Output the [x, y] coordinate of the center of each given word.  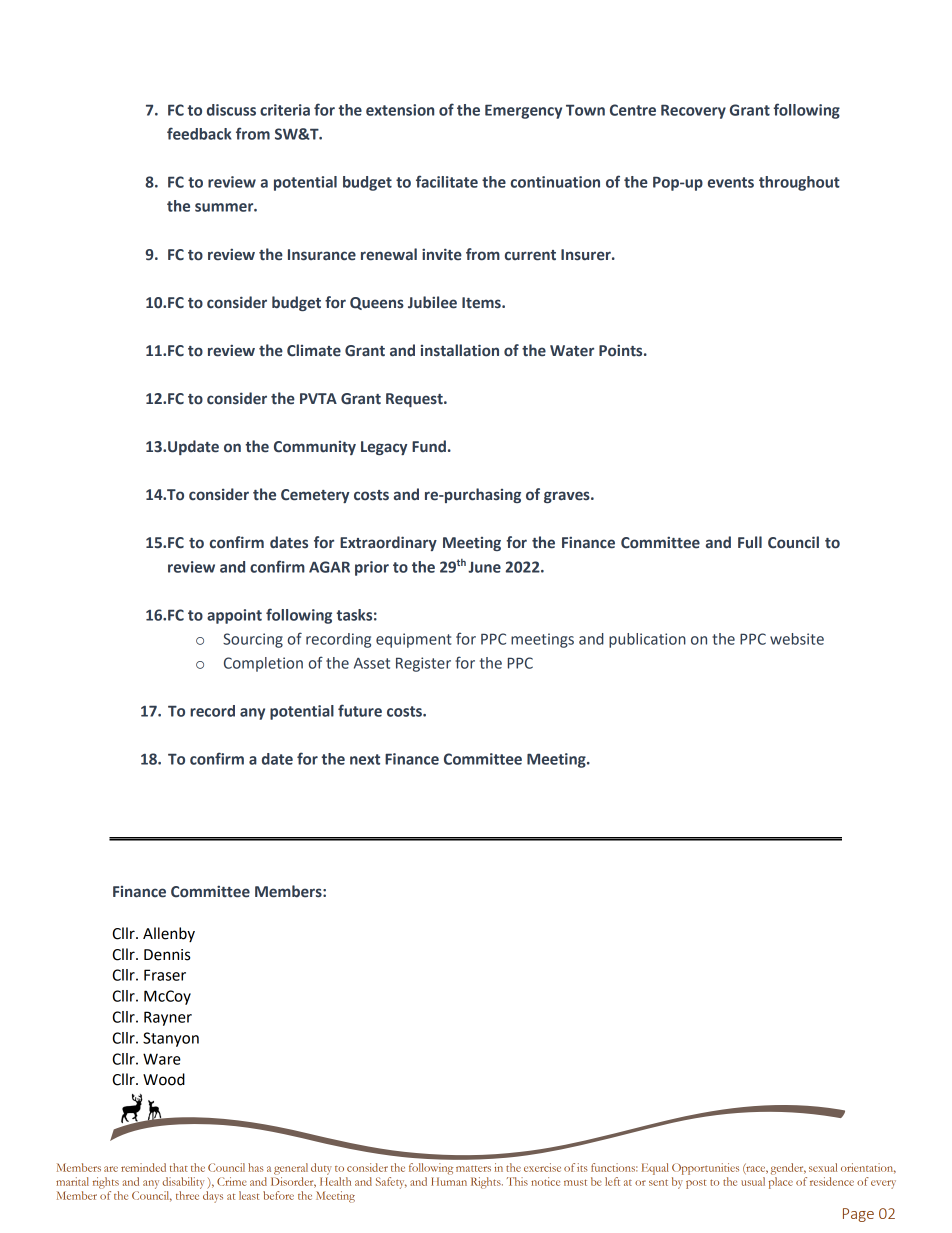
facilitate [447, 181]
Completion [263, 664]
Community [315, 448]
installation [460, 350]
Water [572, 351]
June [484, 567]
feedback [199, 133]
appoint [234, 616]
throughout [799, 183]
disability [183, 1183]
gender [788, 1169]
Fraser [165, 975]
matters [473, 1168]
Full [750, 542]
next [365, 759]
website [797, 639]
